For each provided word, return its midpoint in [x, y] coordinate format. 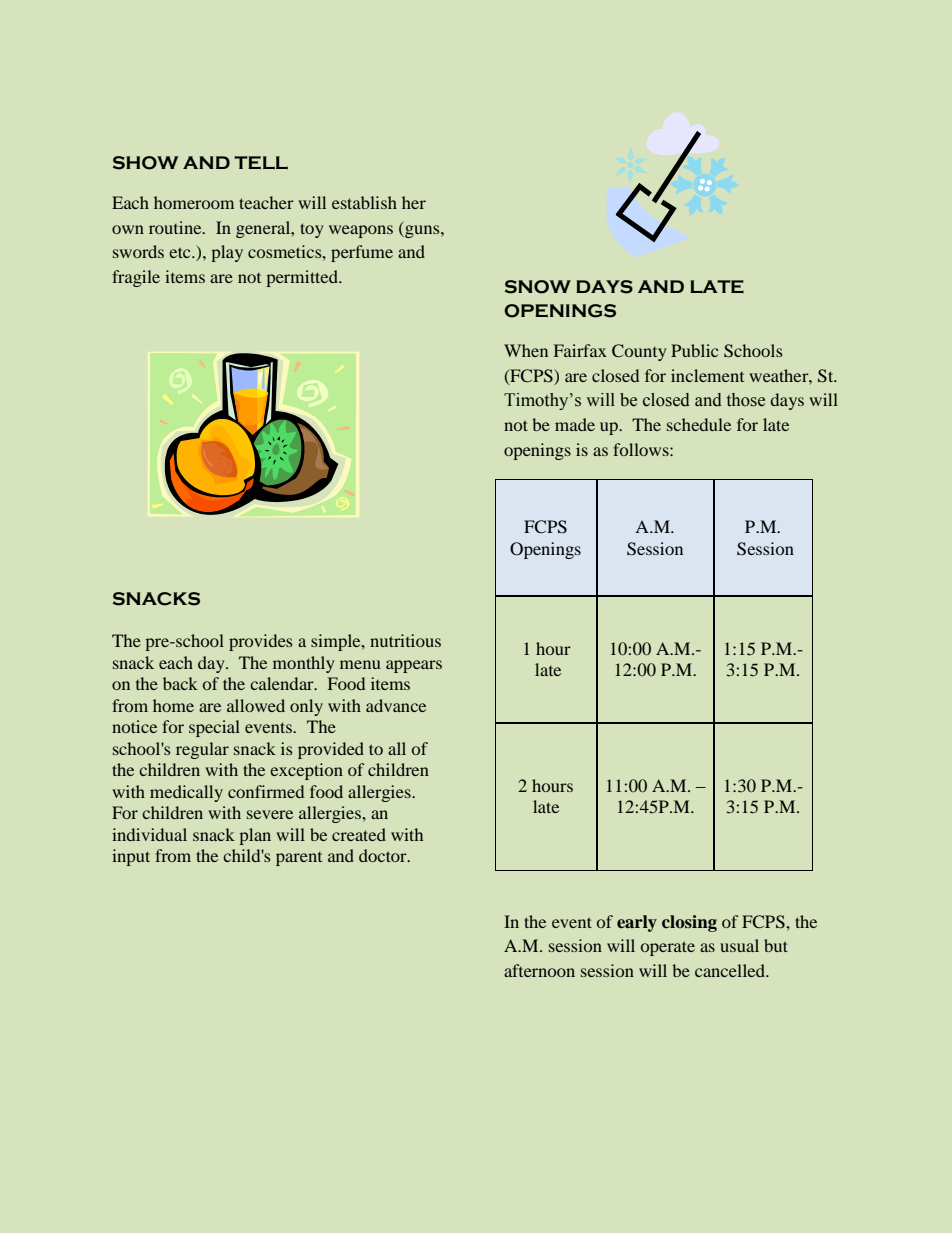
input [131, 857]
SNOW [538, 287]
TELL [261, 163]
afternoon [539, 970]
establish [364, 202]
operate [668, 948]
